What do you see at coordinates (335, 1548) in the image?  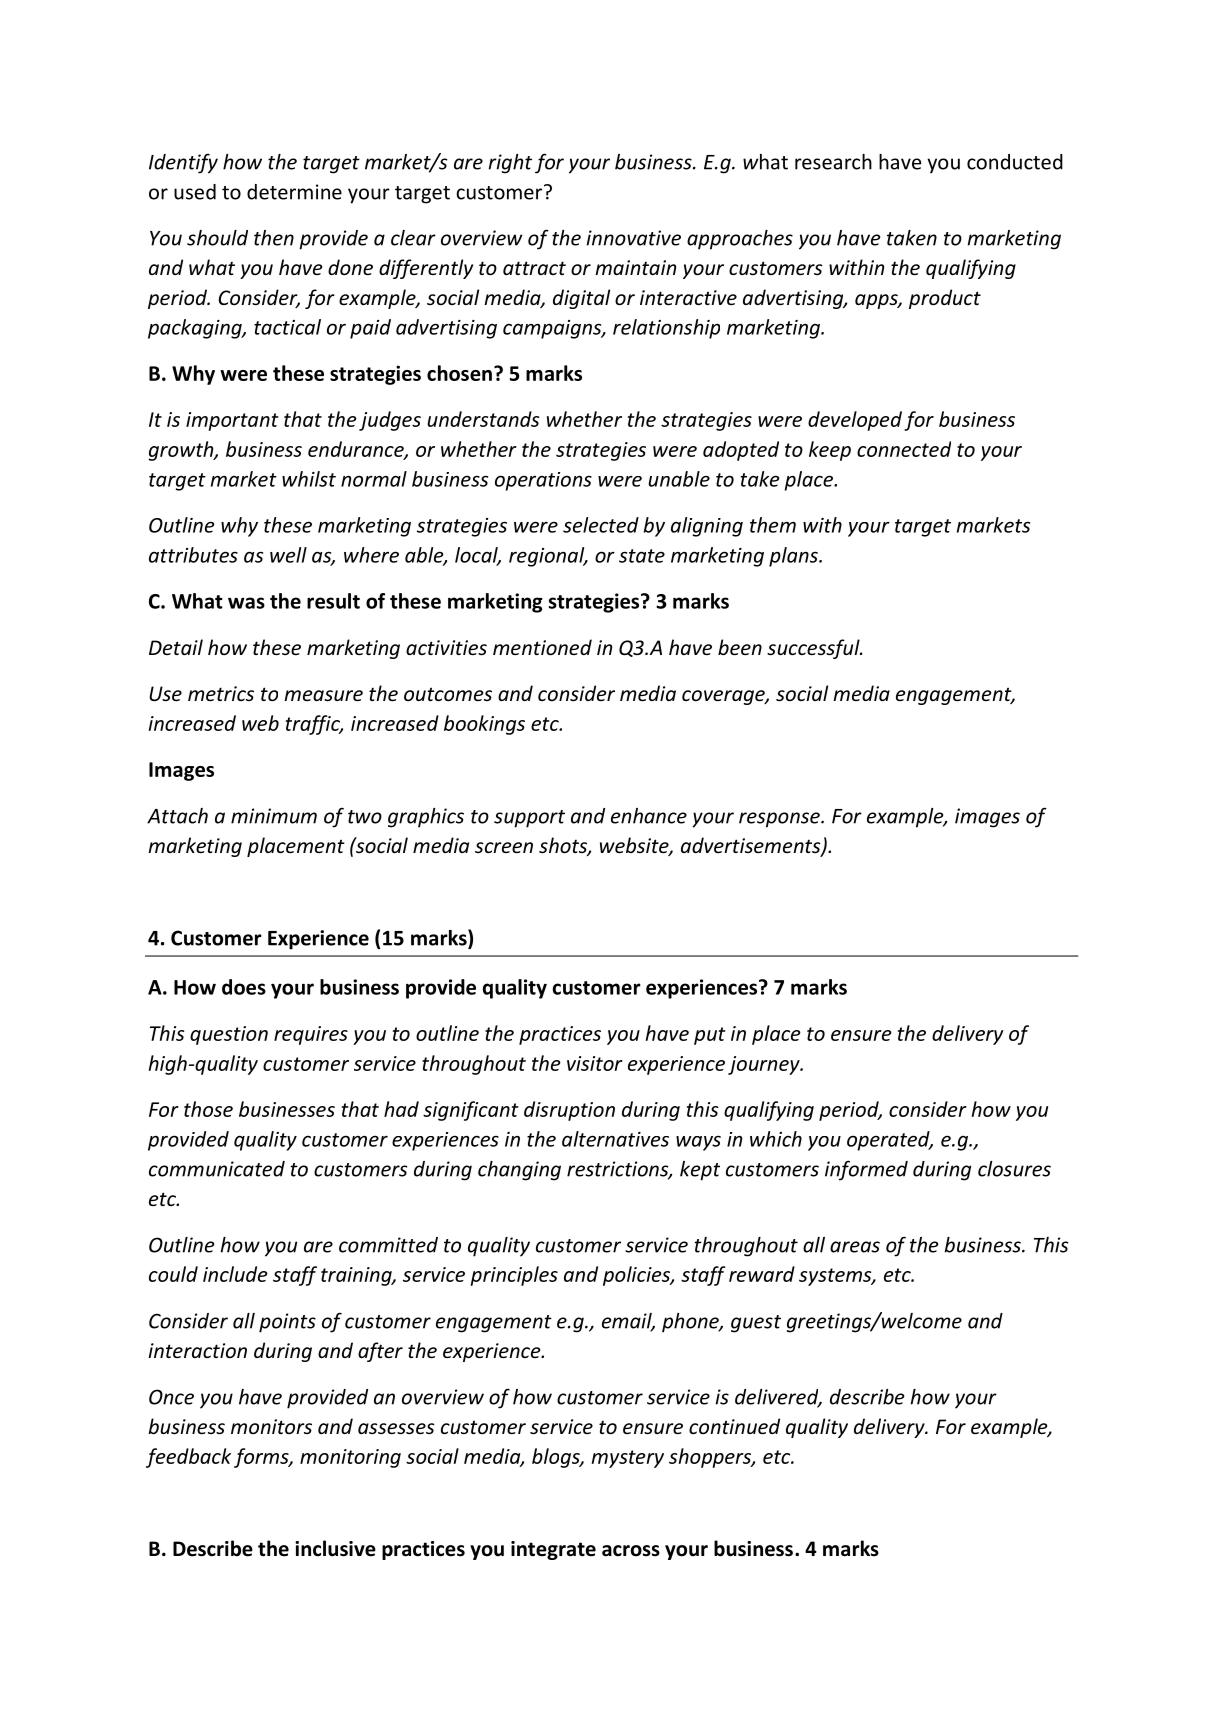 I see `inclusive` at bounding box center [335, 1548].
